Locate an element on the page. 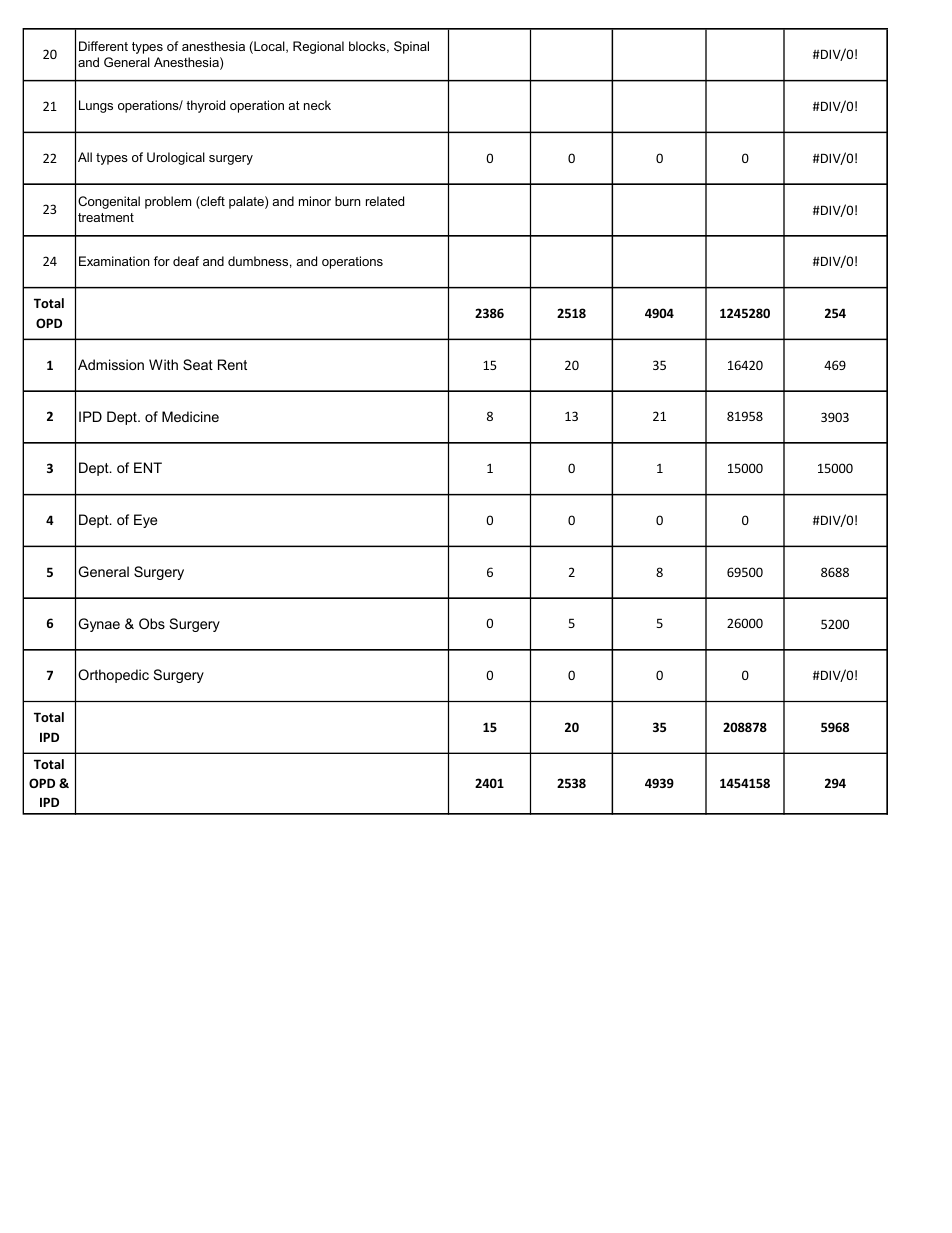 This image has width=952, height=1233. Orthopedic is located at coordinates (113, 676).
